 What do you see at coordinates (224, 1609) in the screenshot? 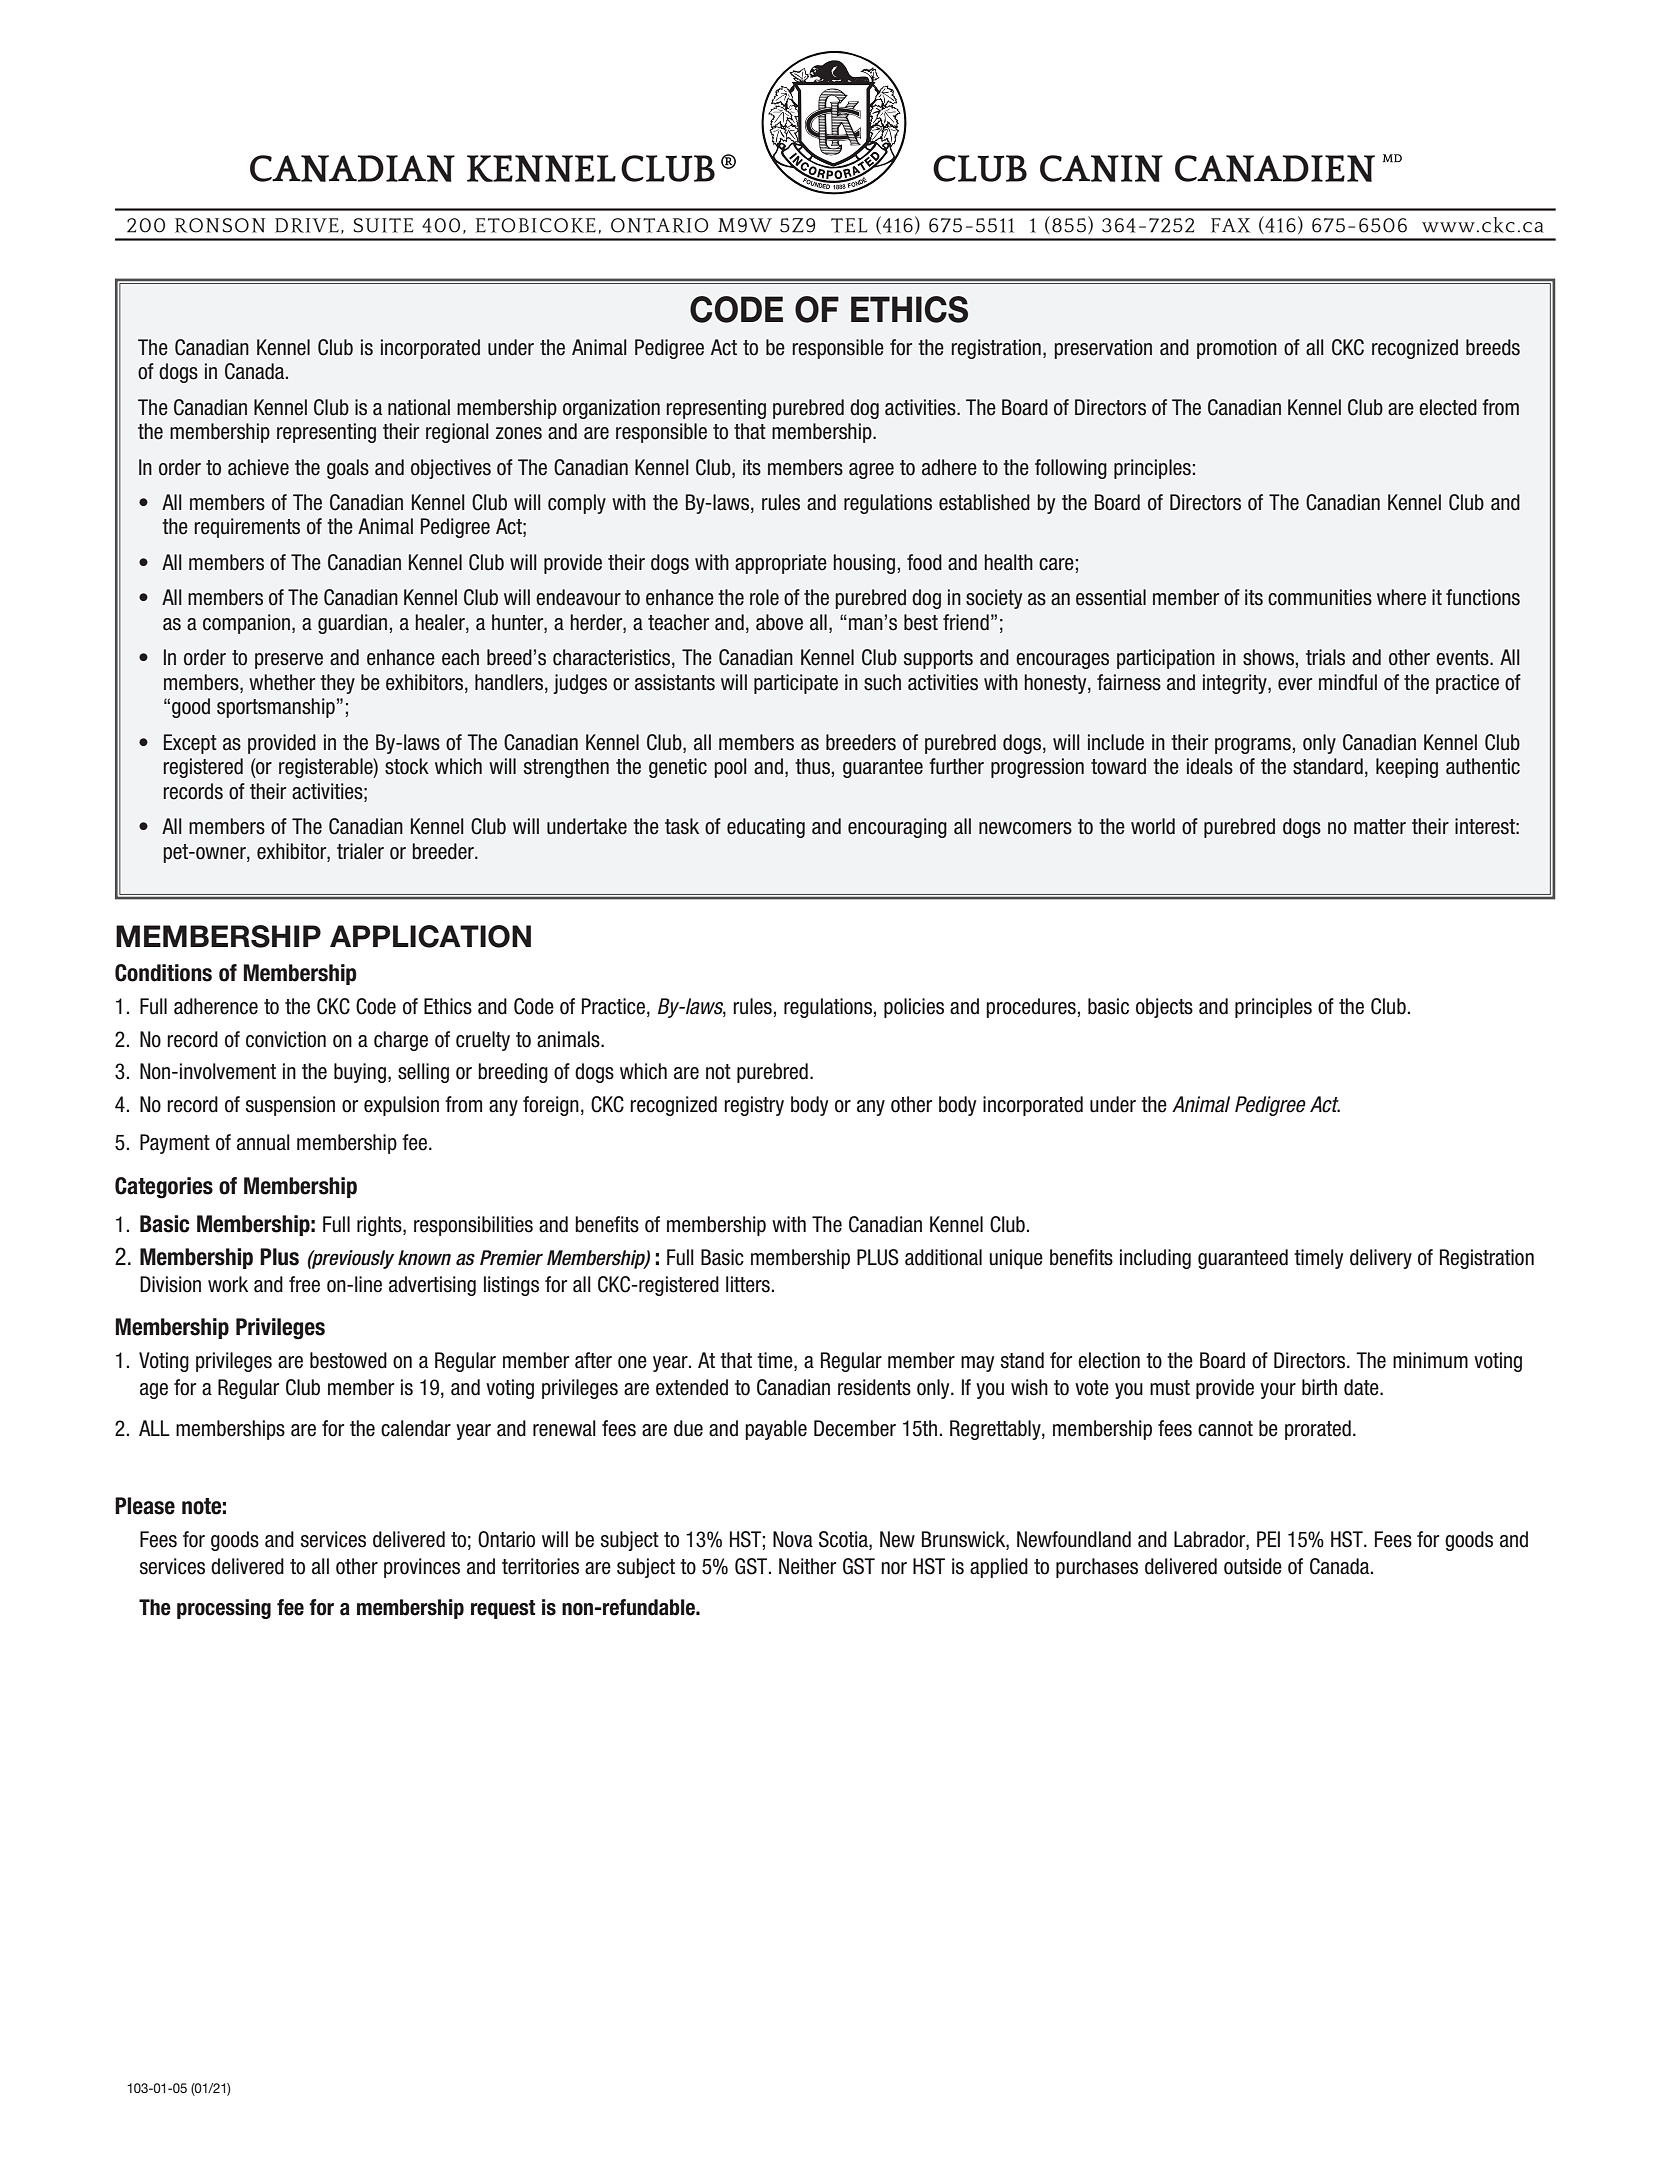
I see `processing` at bounding box center [224, 1609].
